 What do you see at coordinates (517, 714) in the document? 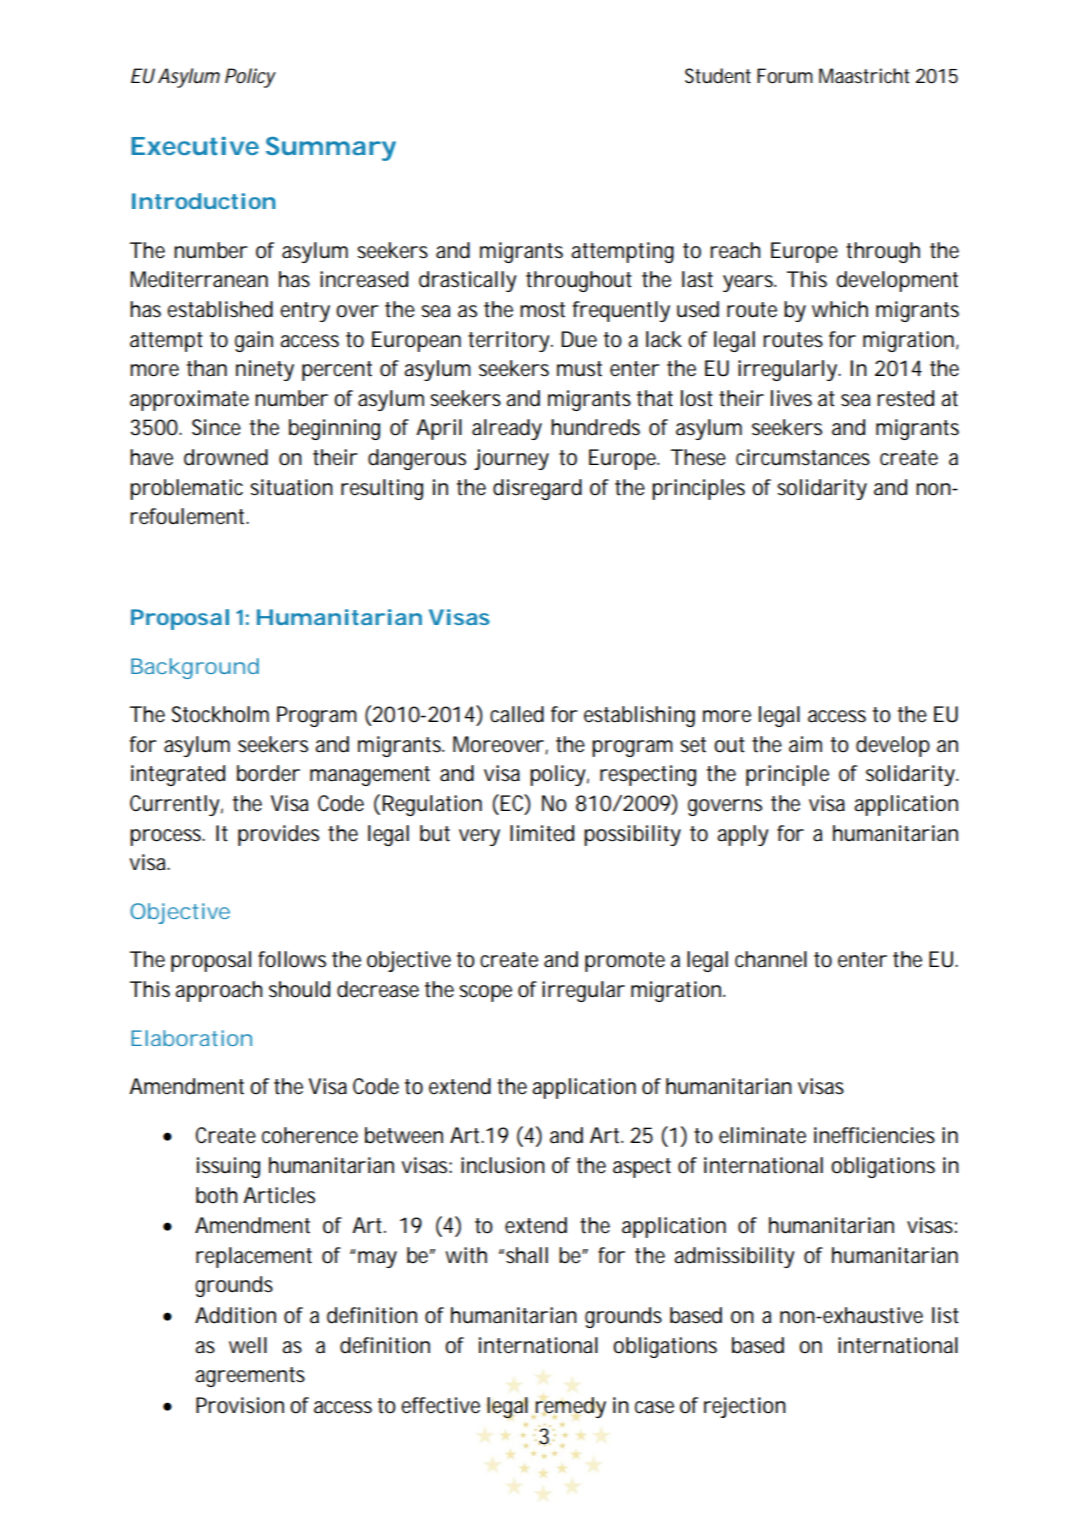
I see `called` at bounding box center [517, 714].
